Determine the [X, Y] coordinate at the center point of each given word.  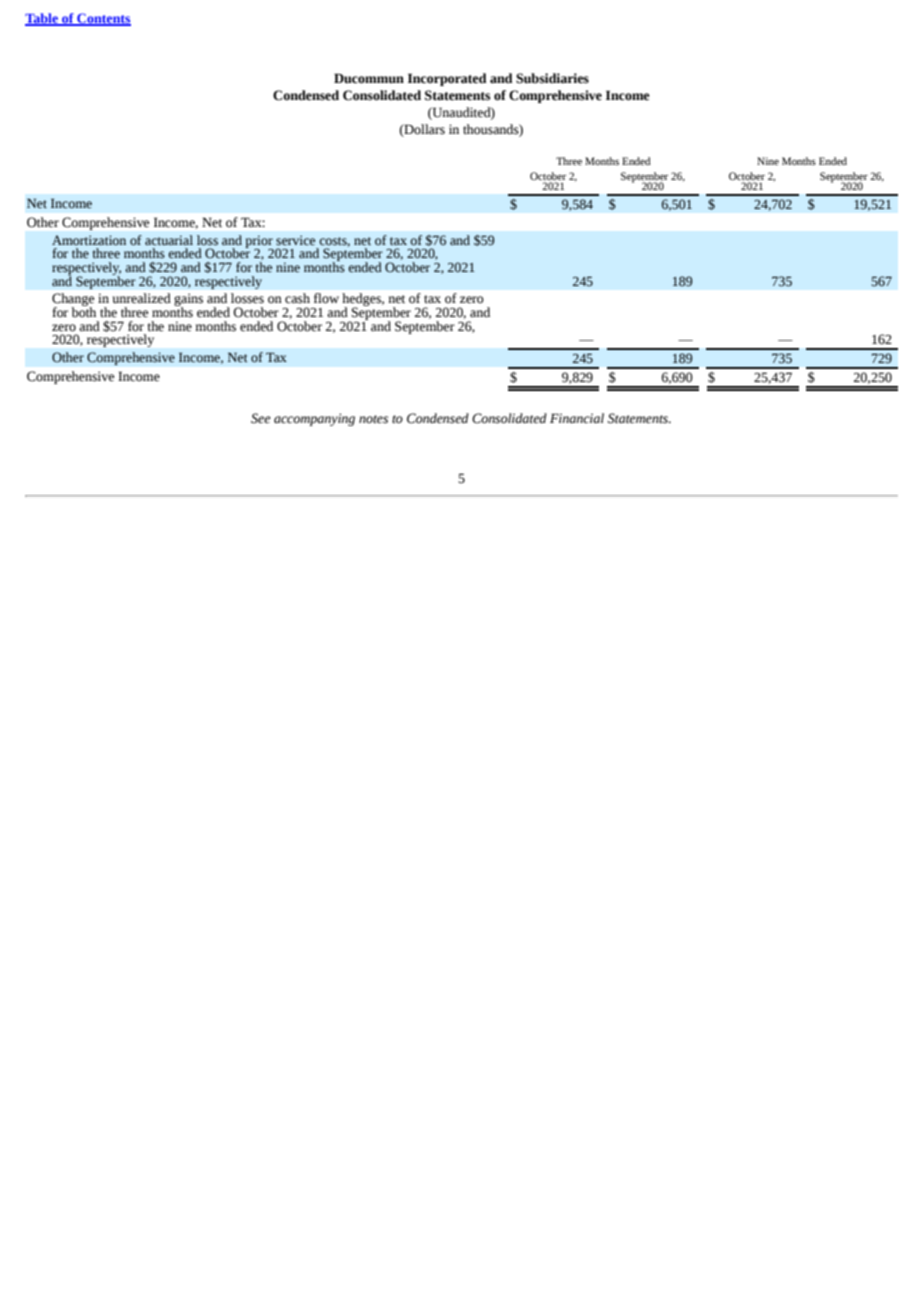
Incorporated [447, 79]
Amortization [89, 240]
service [295, 240]
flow [326, 298]
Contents [103, 19]
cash [297, 298]
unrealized [142, 298]
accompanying [314, 419]
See [261, 418]
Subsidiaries [552, 78]
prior [259, 242]
